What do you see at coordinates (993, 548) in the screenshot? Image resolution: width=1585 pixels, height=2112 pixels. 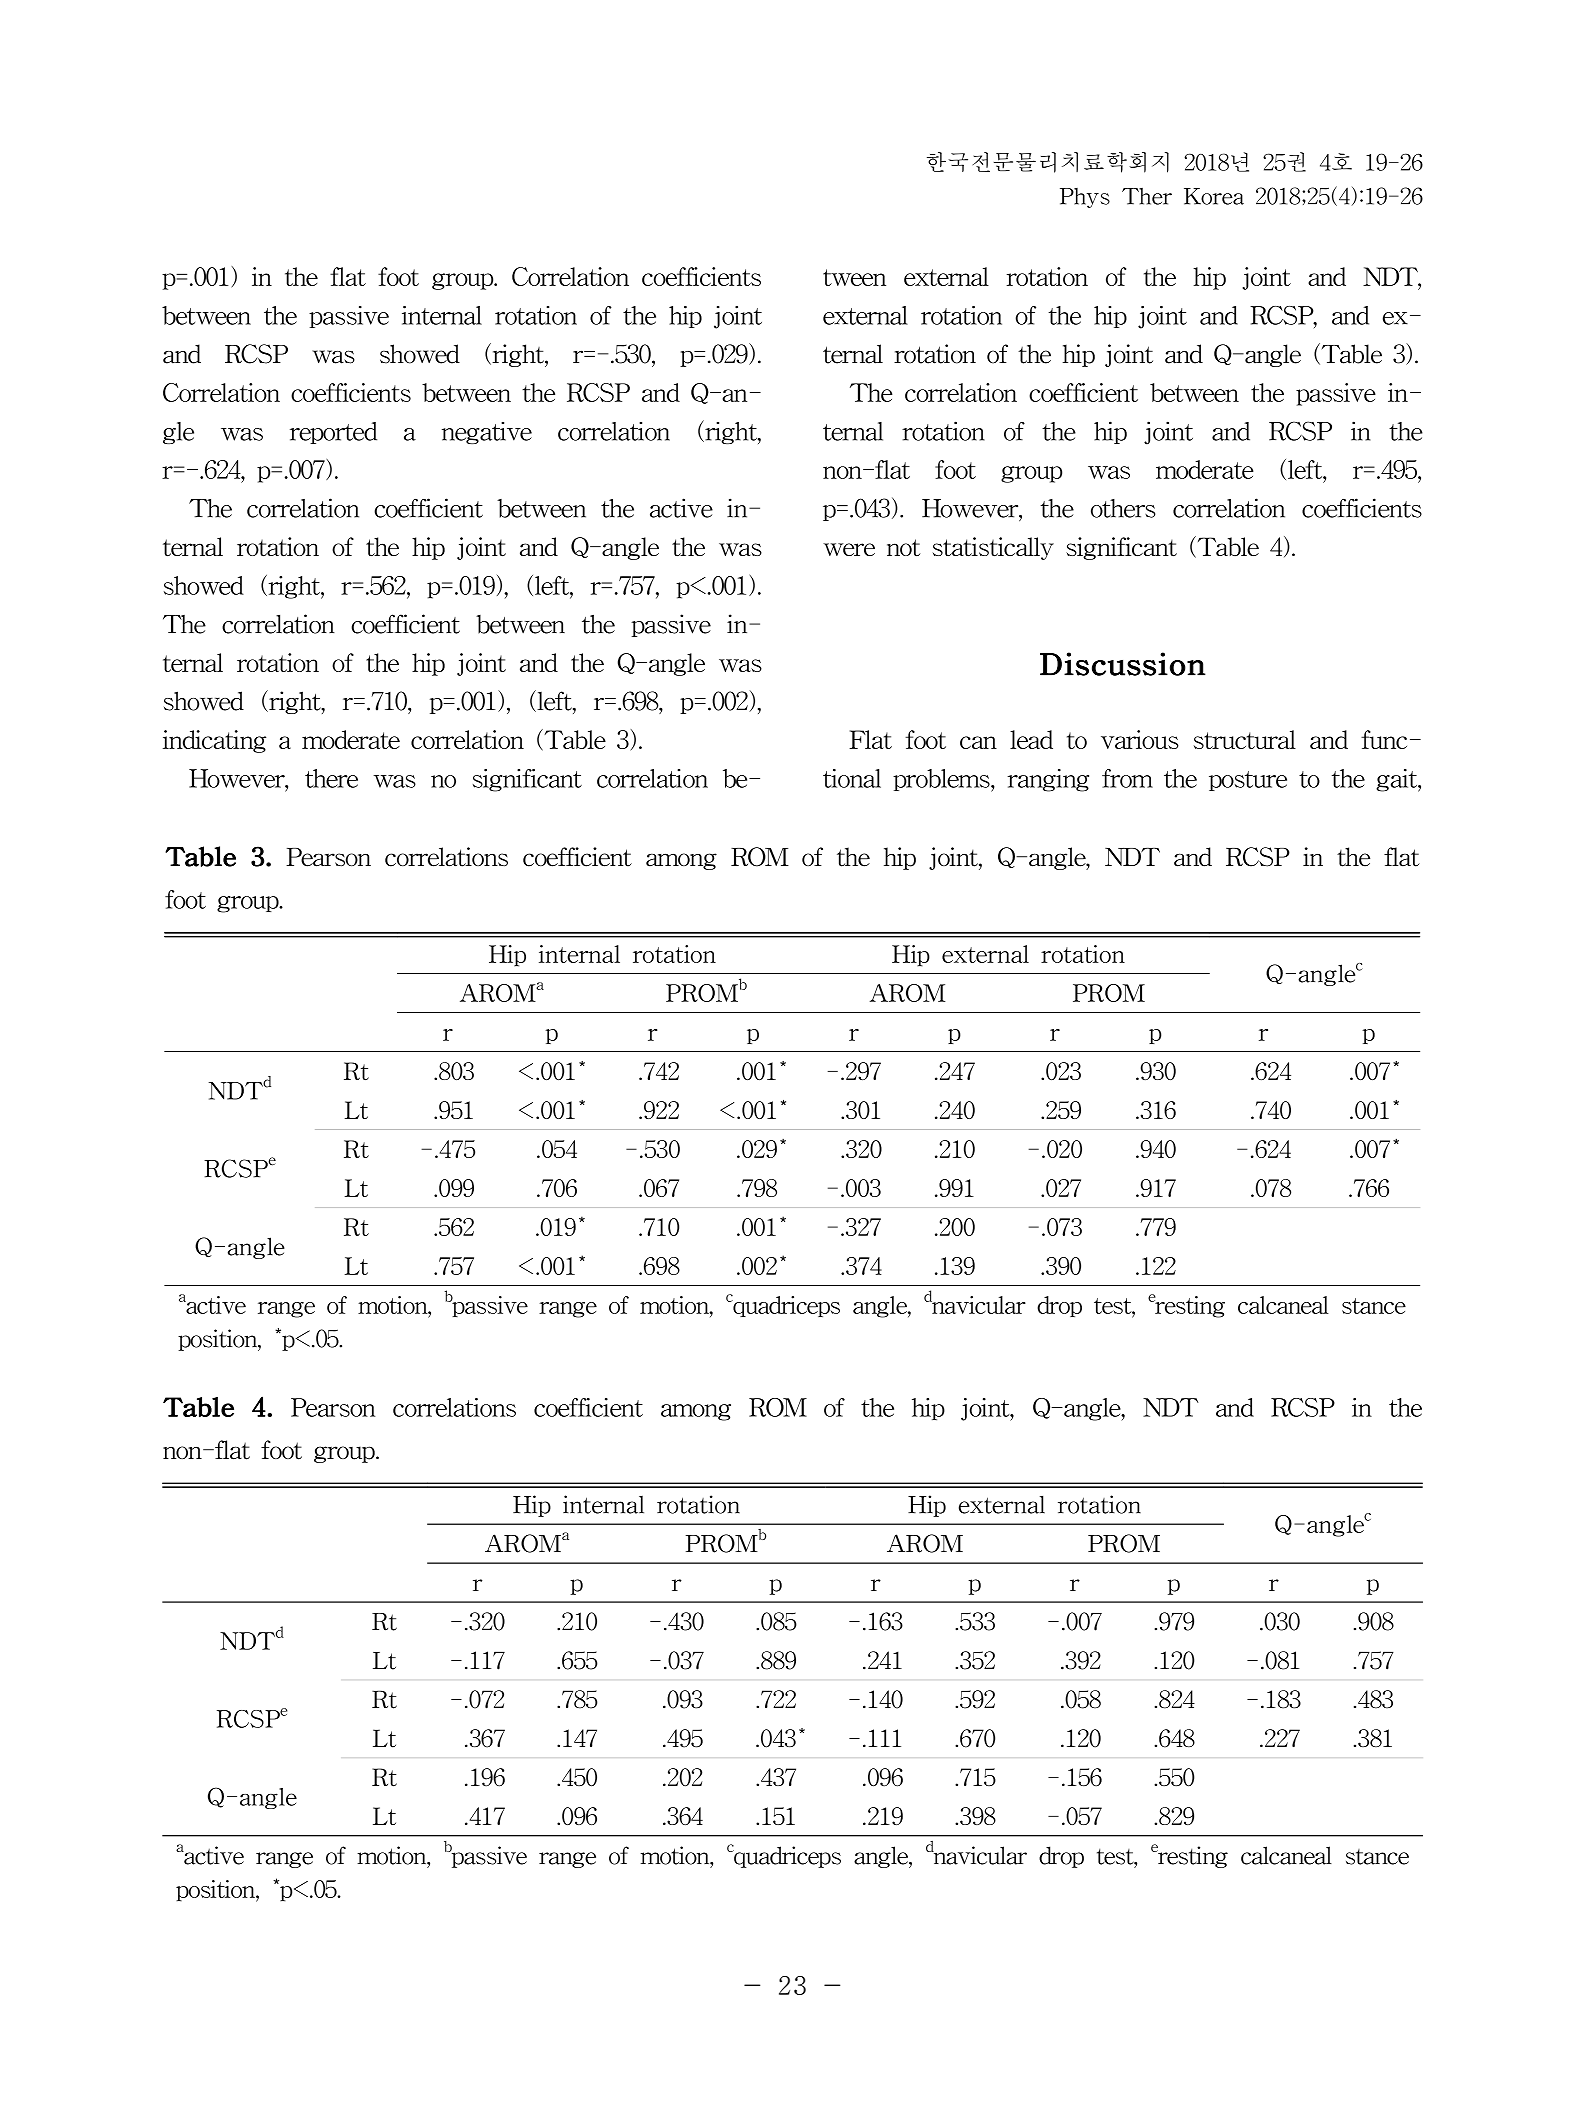 I see `statistically` at bounding box center [993, 548].
